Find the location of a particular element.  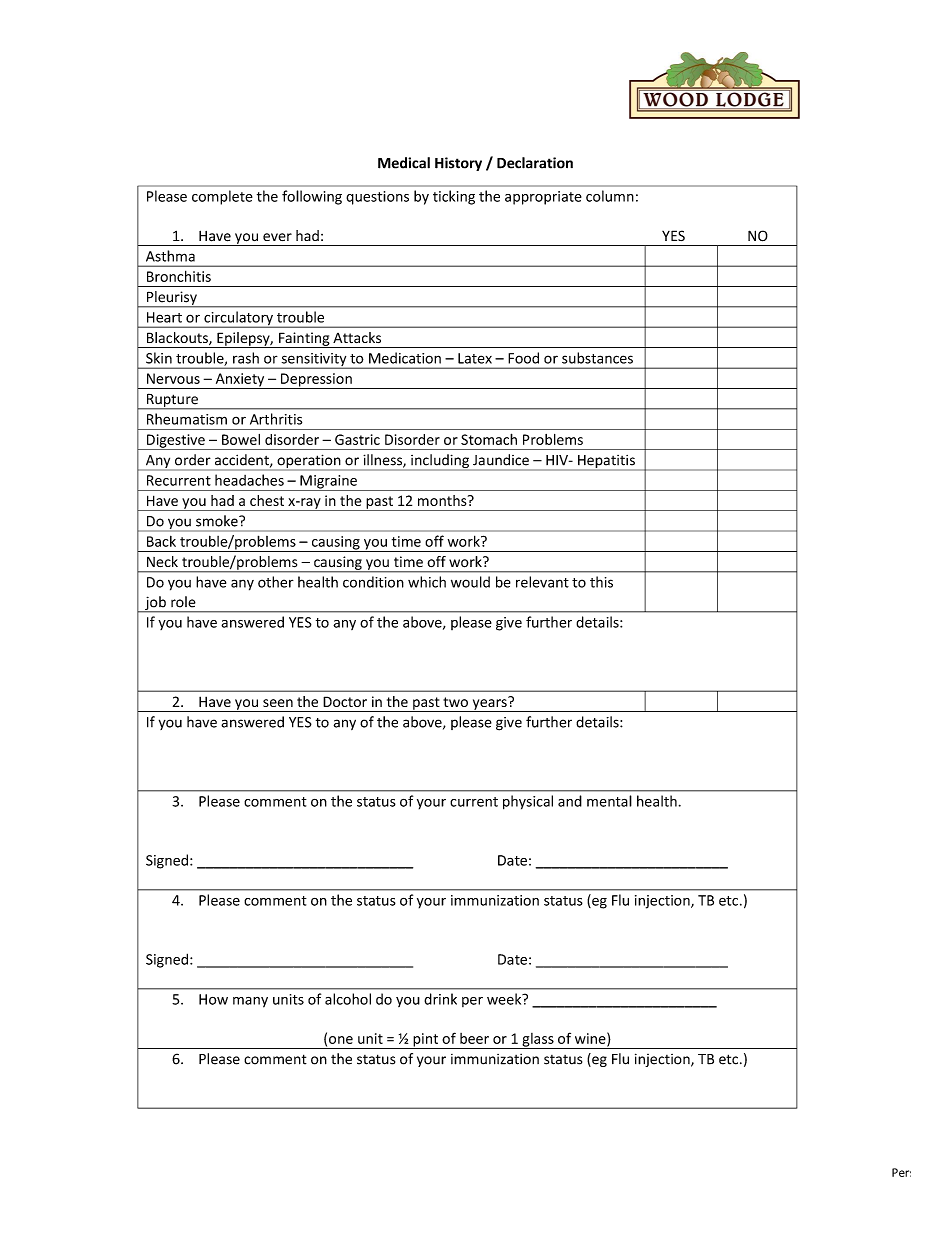

Gastric is located at coordinates (357, 439).
